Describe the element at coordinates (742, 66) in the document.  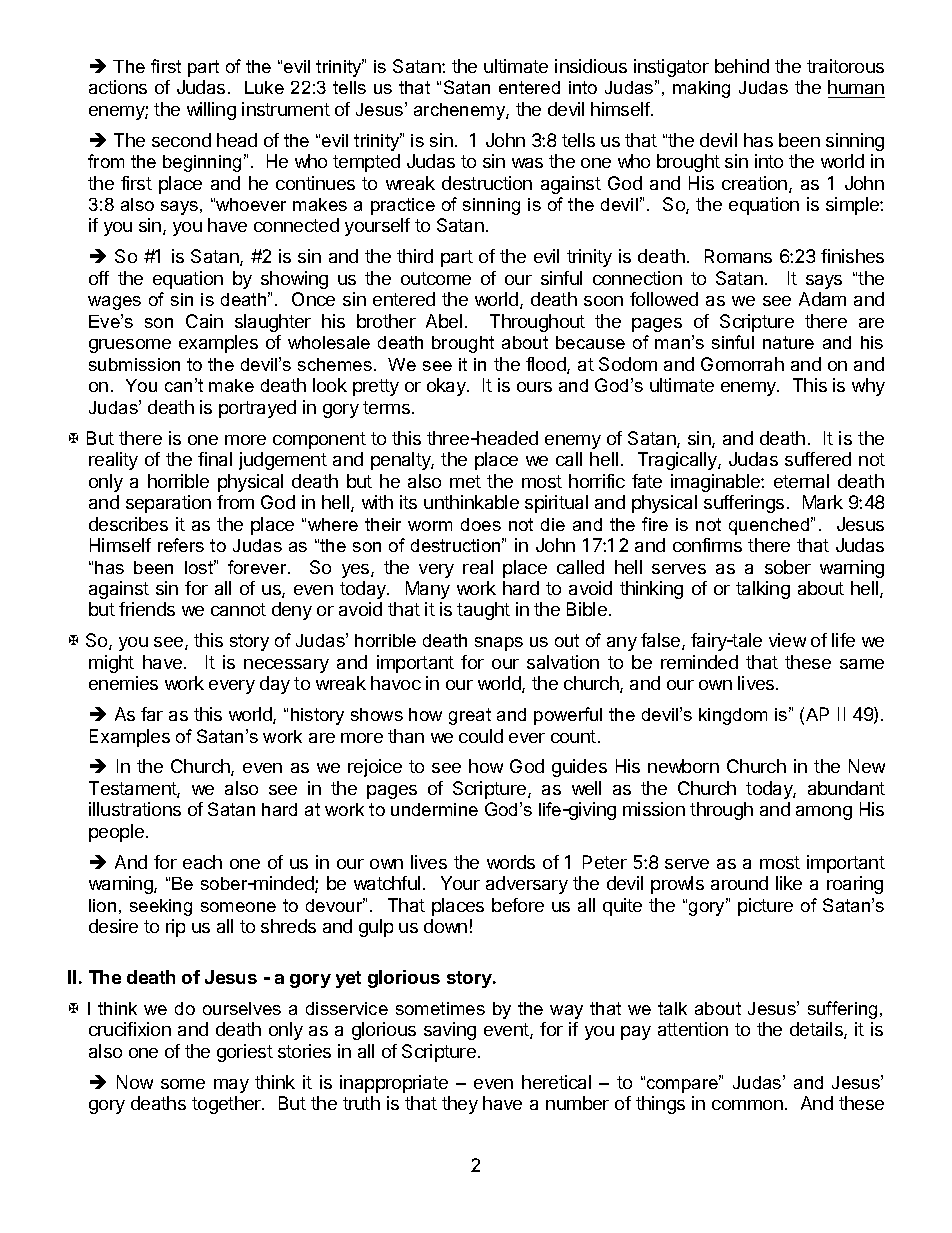
I see `behind` at that location.
